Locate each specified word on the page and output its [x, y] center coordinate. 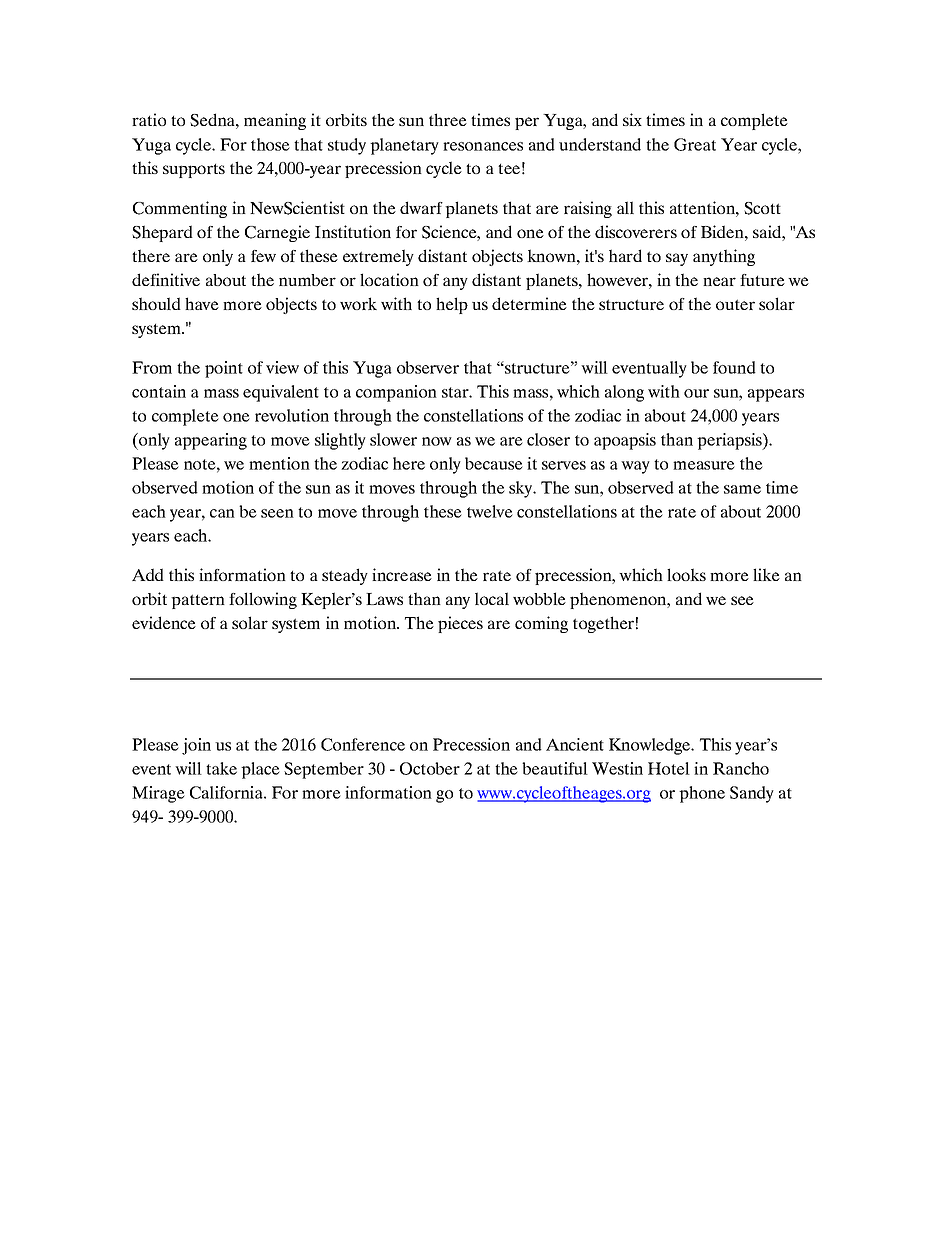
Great [695, 144]
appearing [211, 441]
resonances [483, 146]
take [221, 768]
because [494, 463]
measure [704, 465]
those [270, 144]
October [430, 768]
